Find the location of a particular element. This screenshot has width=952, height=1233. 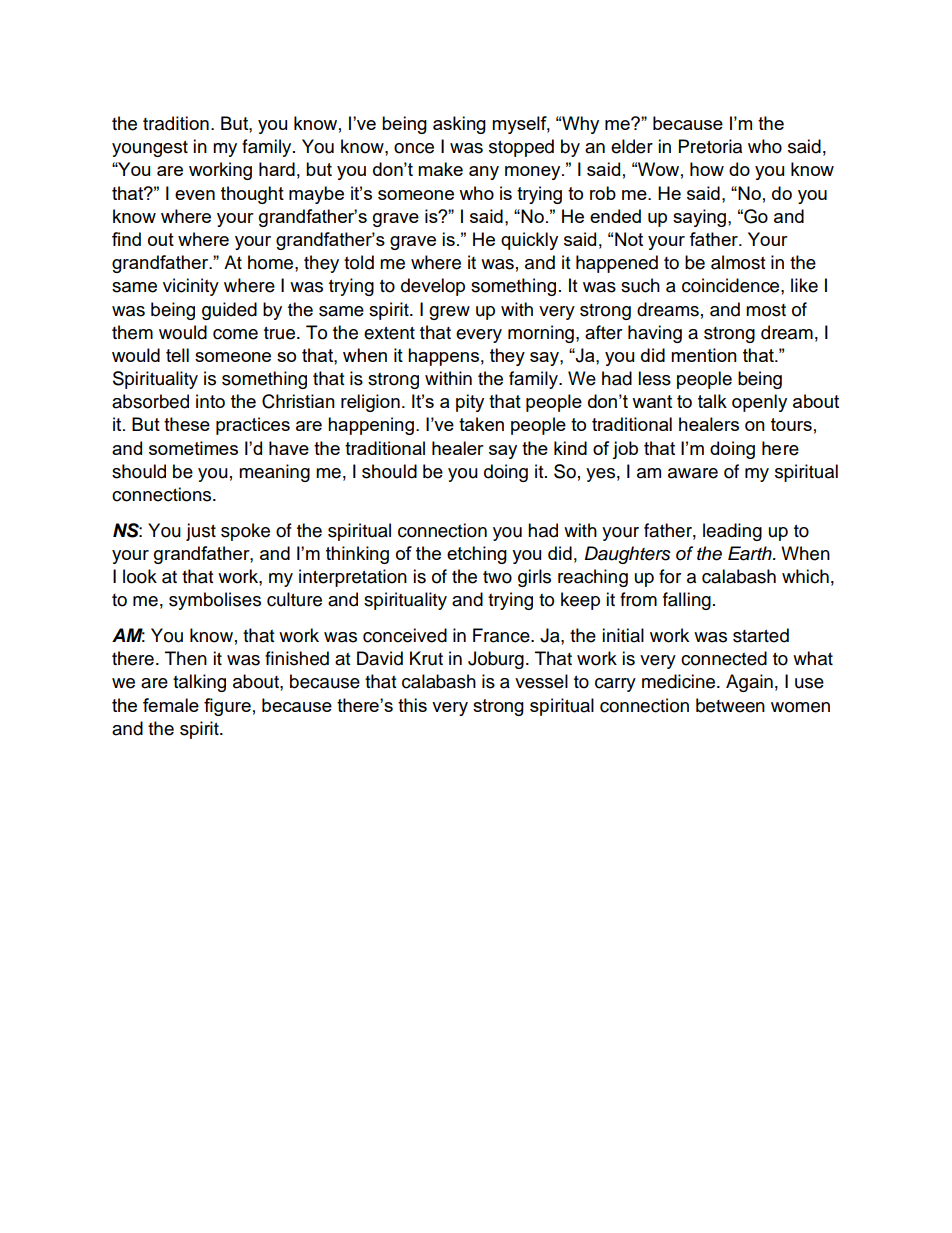

asking is located at coordinates (459, 125).
